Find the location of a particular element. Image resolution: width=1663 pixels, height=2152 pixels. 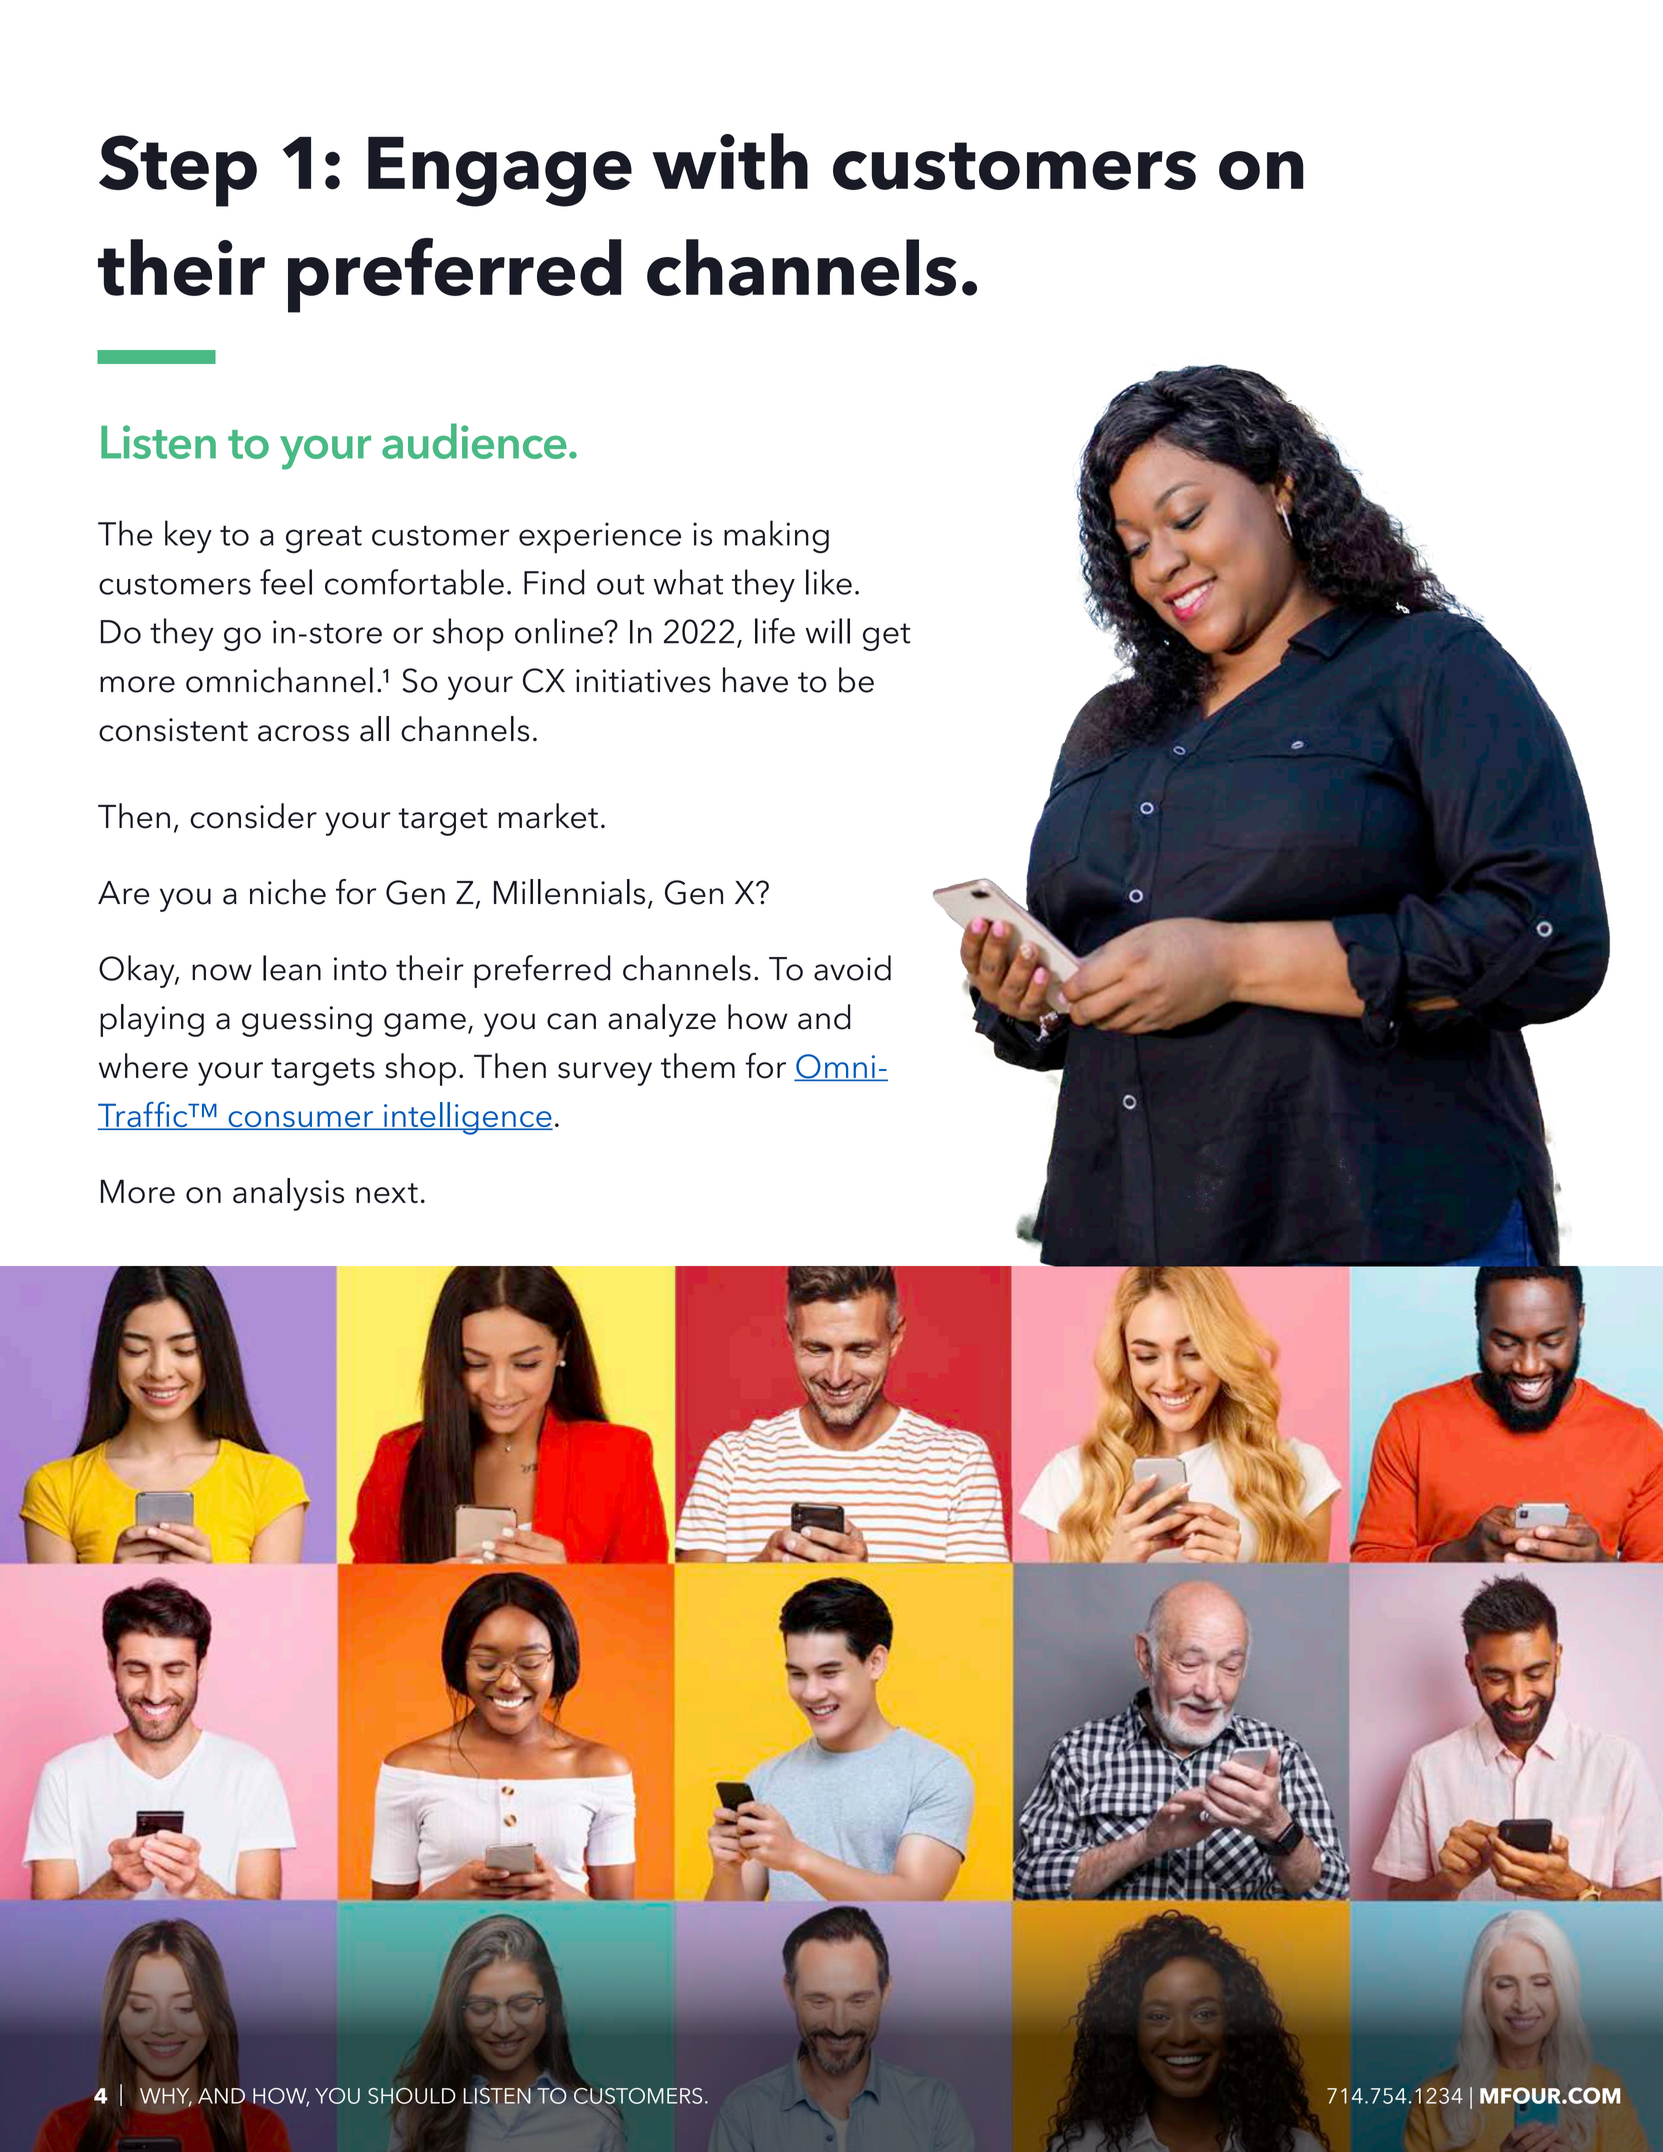

Find is located at coordinates (554, 582).
